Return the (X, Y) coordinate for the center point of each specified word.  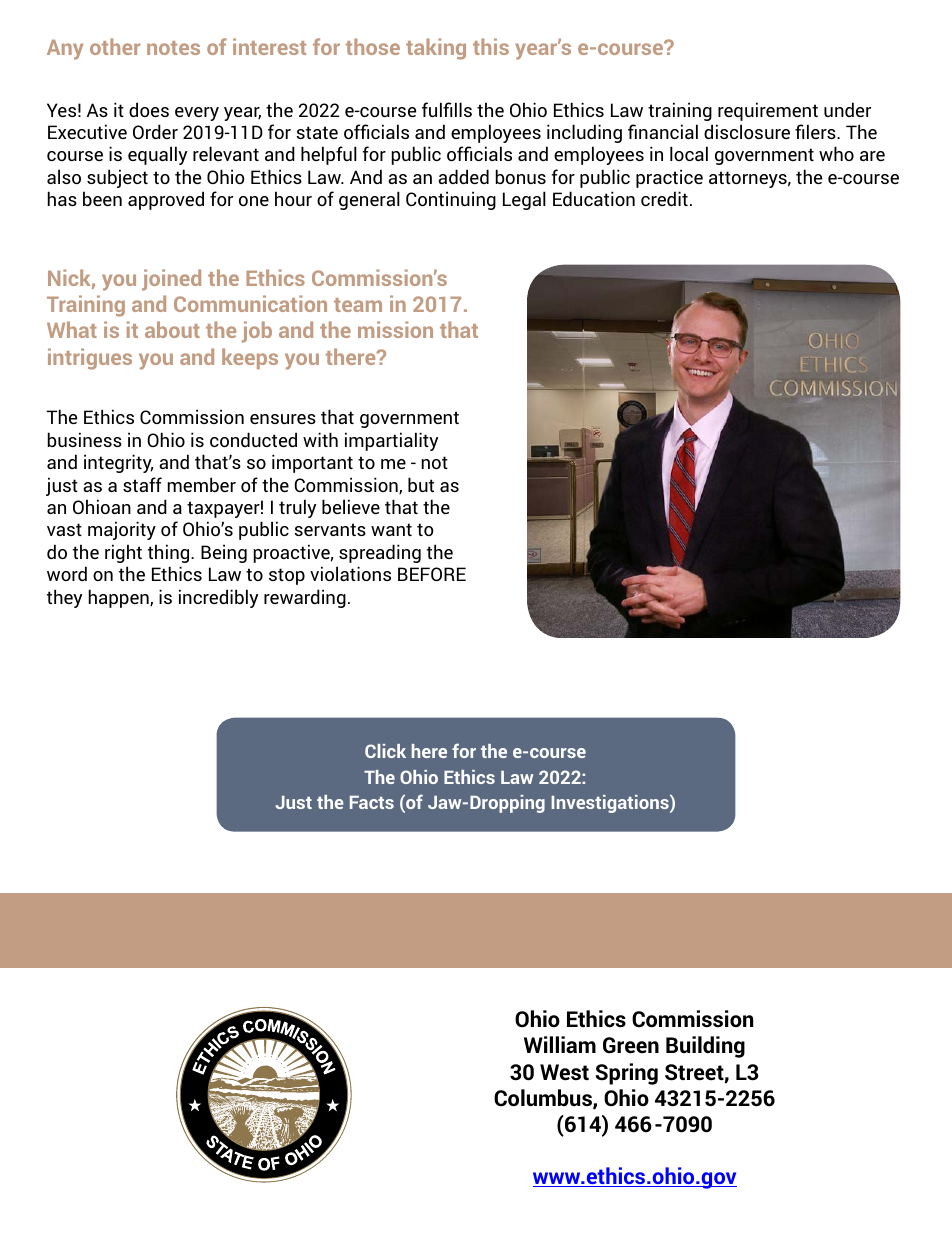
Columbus (544, 1099)
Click (385, 751)
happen (120, 598)
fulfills (447, 109)
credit (664, 198)
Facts (372, 802)
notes (173, 48)
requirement (768, 111)
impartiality (391, 441)
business (85, 439)
